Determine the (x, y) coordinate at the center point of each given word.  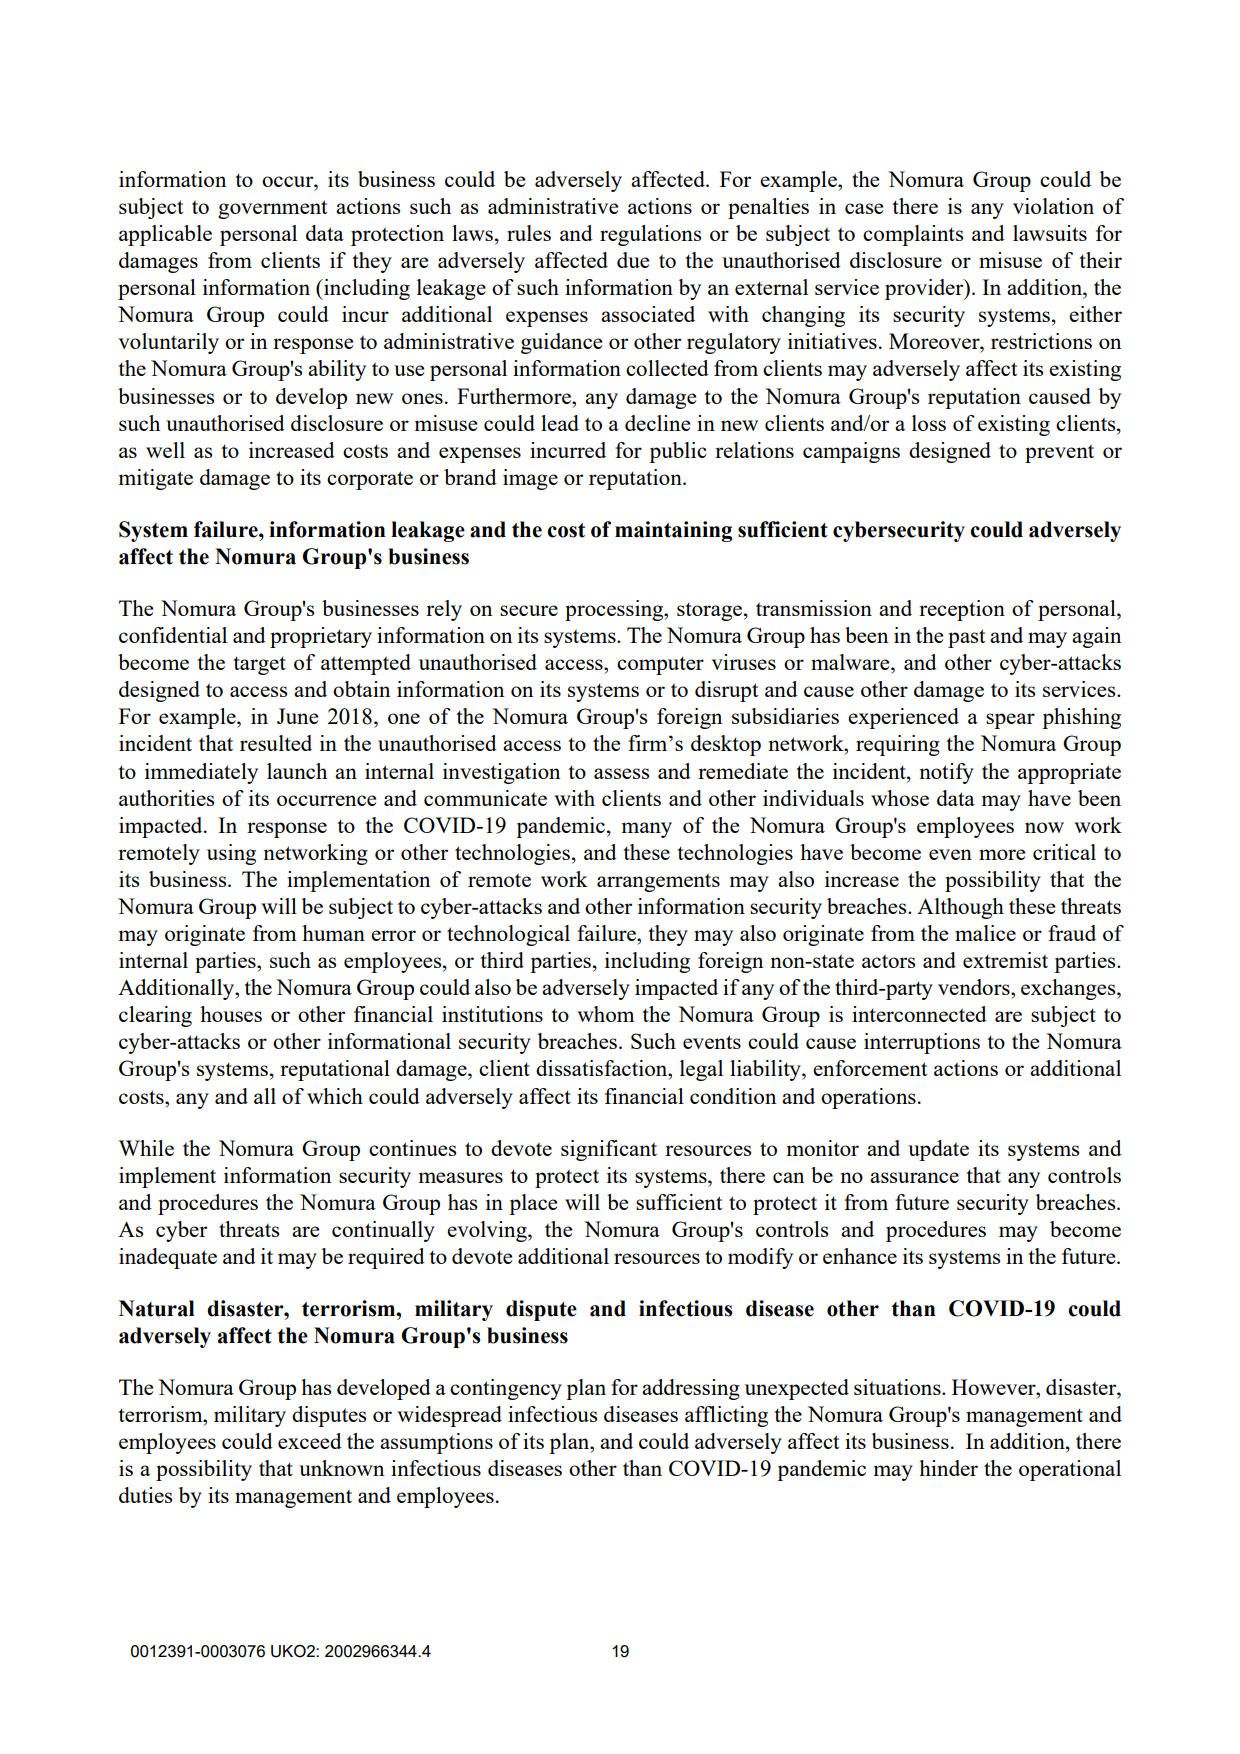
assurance (914, 1177)
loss (929, 423)
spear (1010, 721)
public (678, 452)
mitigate (156, 479)
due (633, 260)
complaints (913, 235)
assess (621, 773)
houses (231, 1014)
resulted (276, 743)
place (533, 1204)
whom (606, 1014)
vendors (975, 987)
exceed (310, 1441)
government (272, 209)
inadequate (168, 1258)
